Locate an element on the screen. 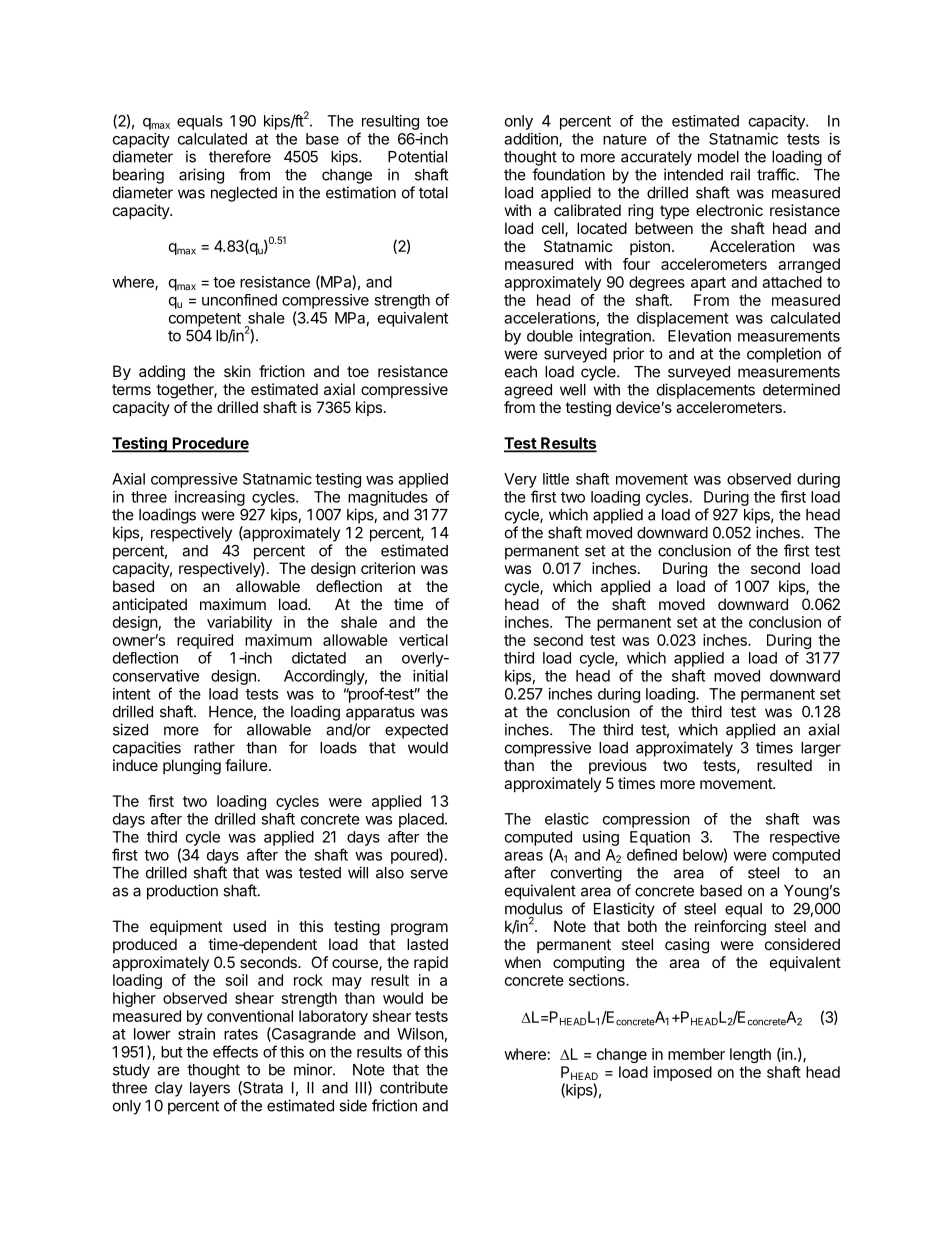 This screenshot has height=1233, width=952. rail is located at coordinates (740, 174).
